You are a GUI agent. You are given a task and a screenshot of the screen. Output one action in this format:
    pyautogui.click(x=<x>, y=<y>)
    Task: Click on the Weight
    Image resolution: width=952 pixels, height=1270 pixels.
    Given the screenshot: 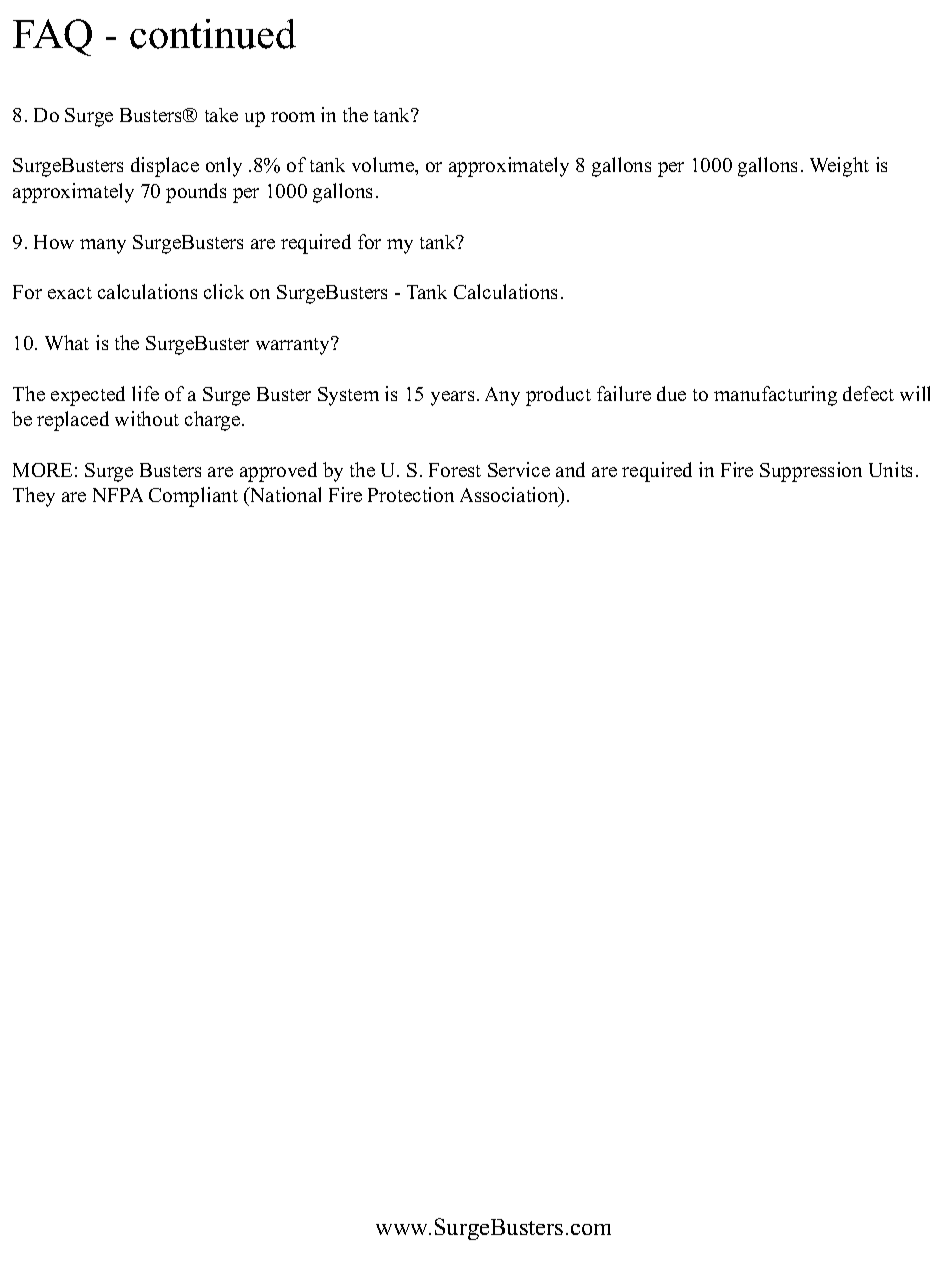 What is the action you would take?
    pyautogui.click(x=839, y=167)
